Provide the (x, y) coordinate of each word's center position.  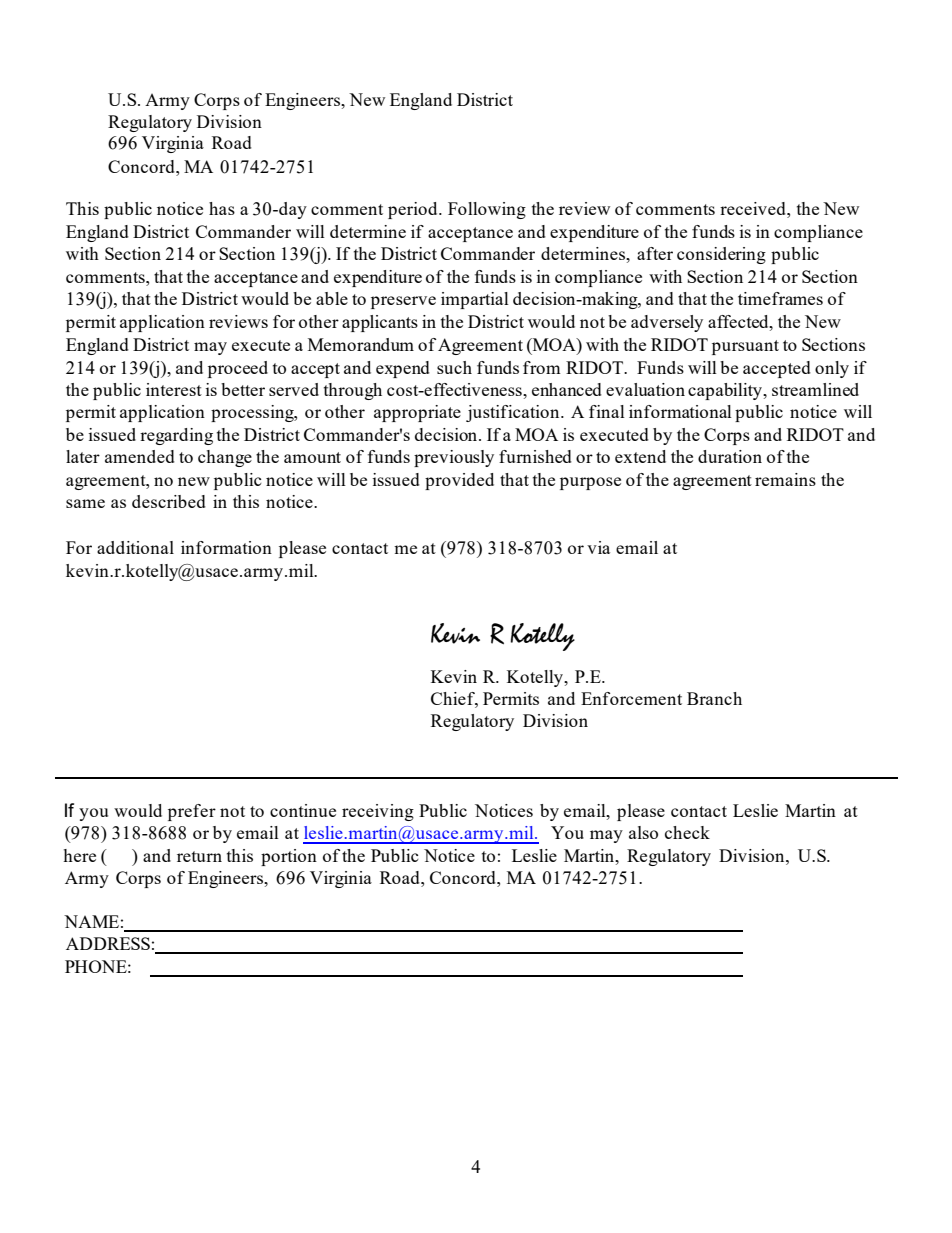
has (222, 208)
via (598, 547)
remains (785, 479)
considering (721, 255)
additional (135, 547)
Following (487, 210)
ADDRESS (108, 943)
